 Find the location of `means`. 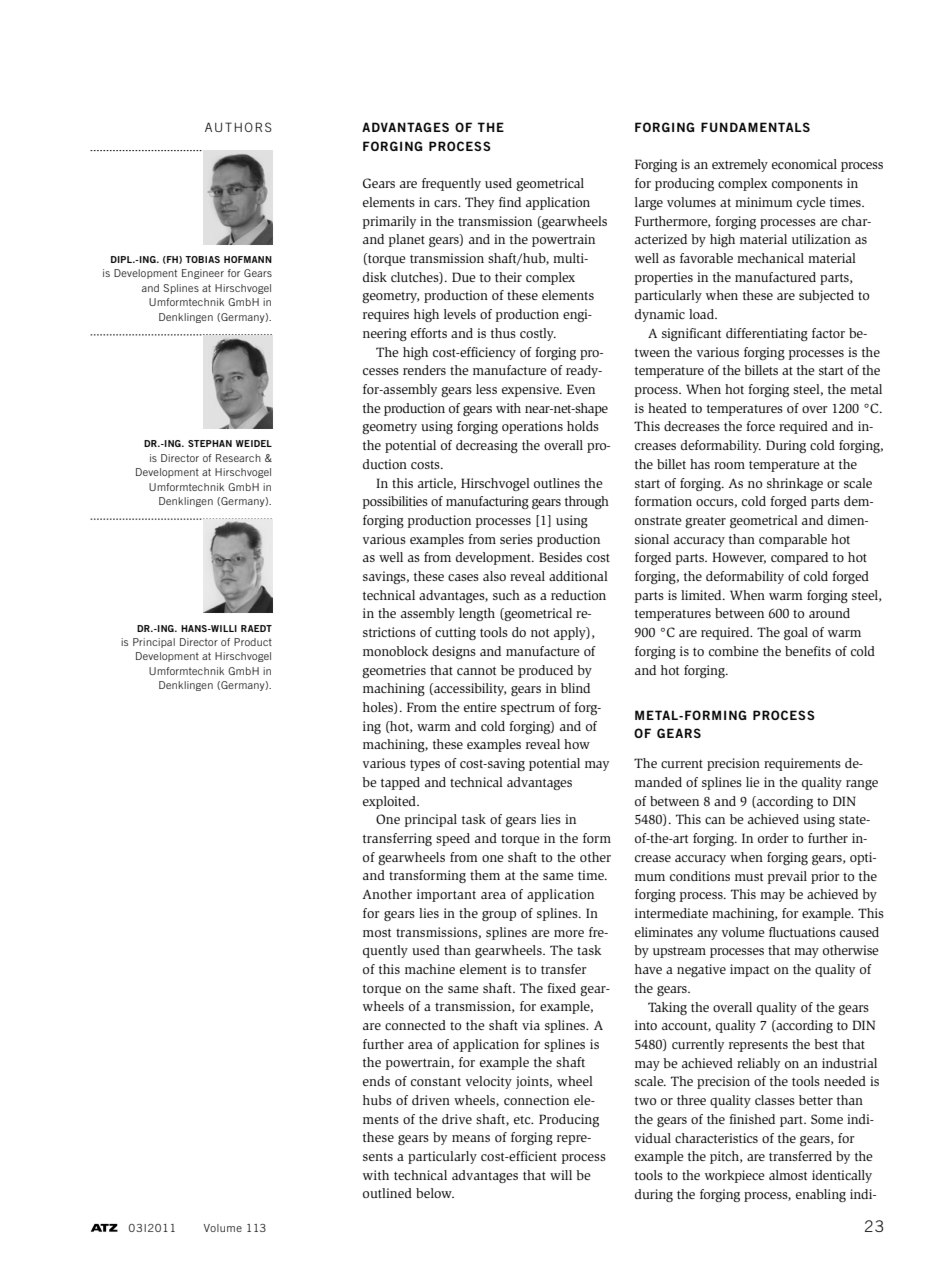

means is located at coordinates (471, 1138).
